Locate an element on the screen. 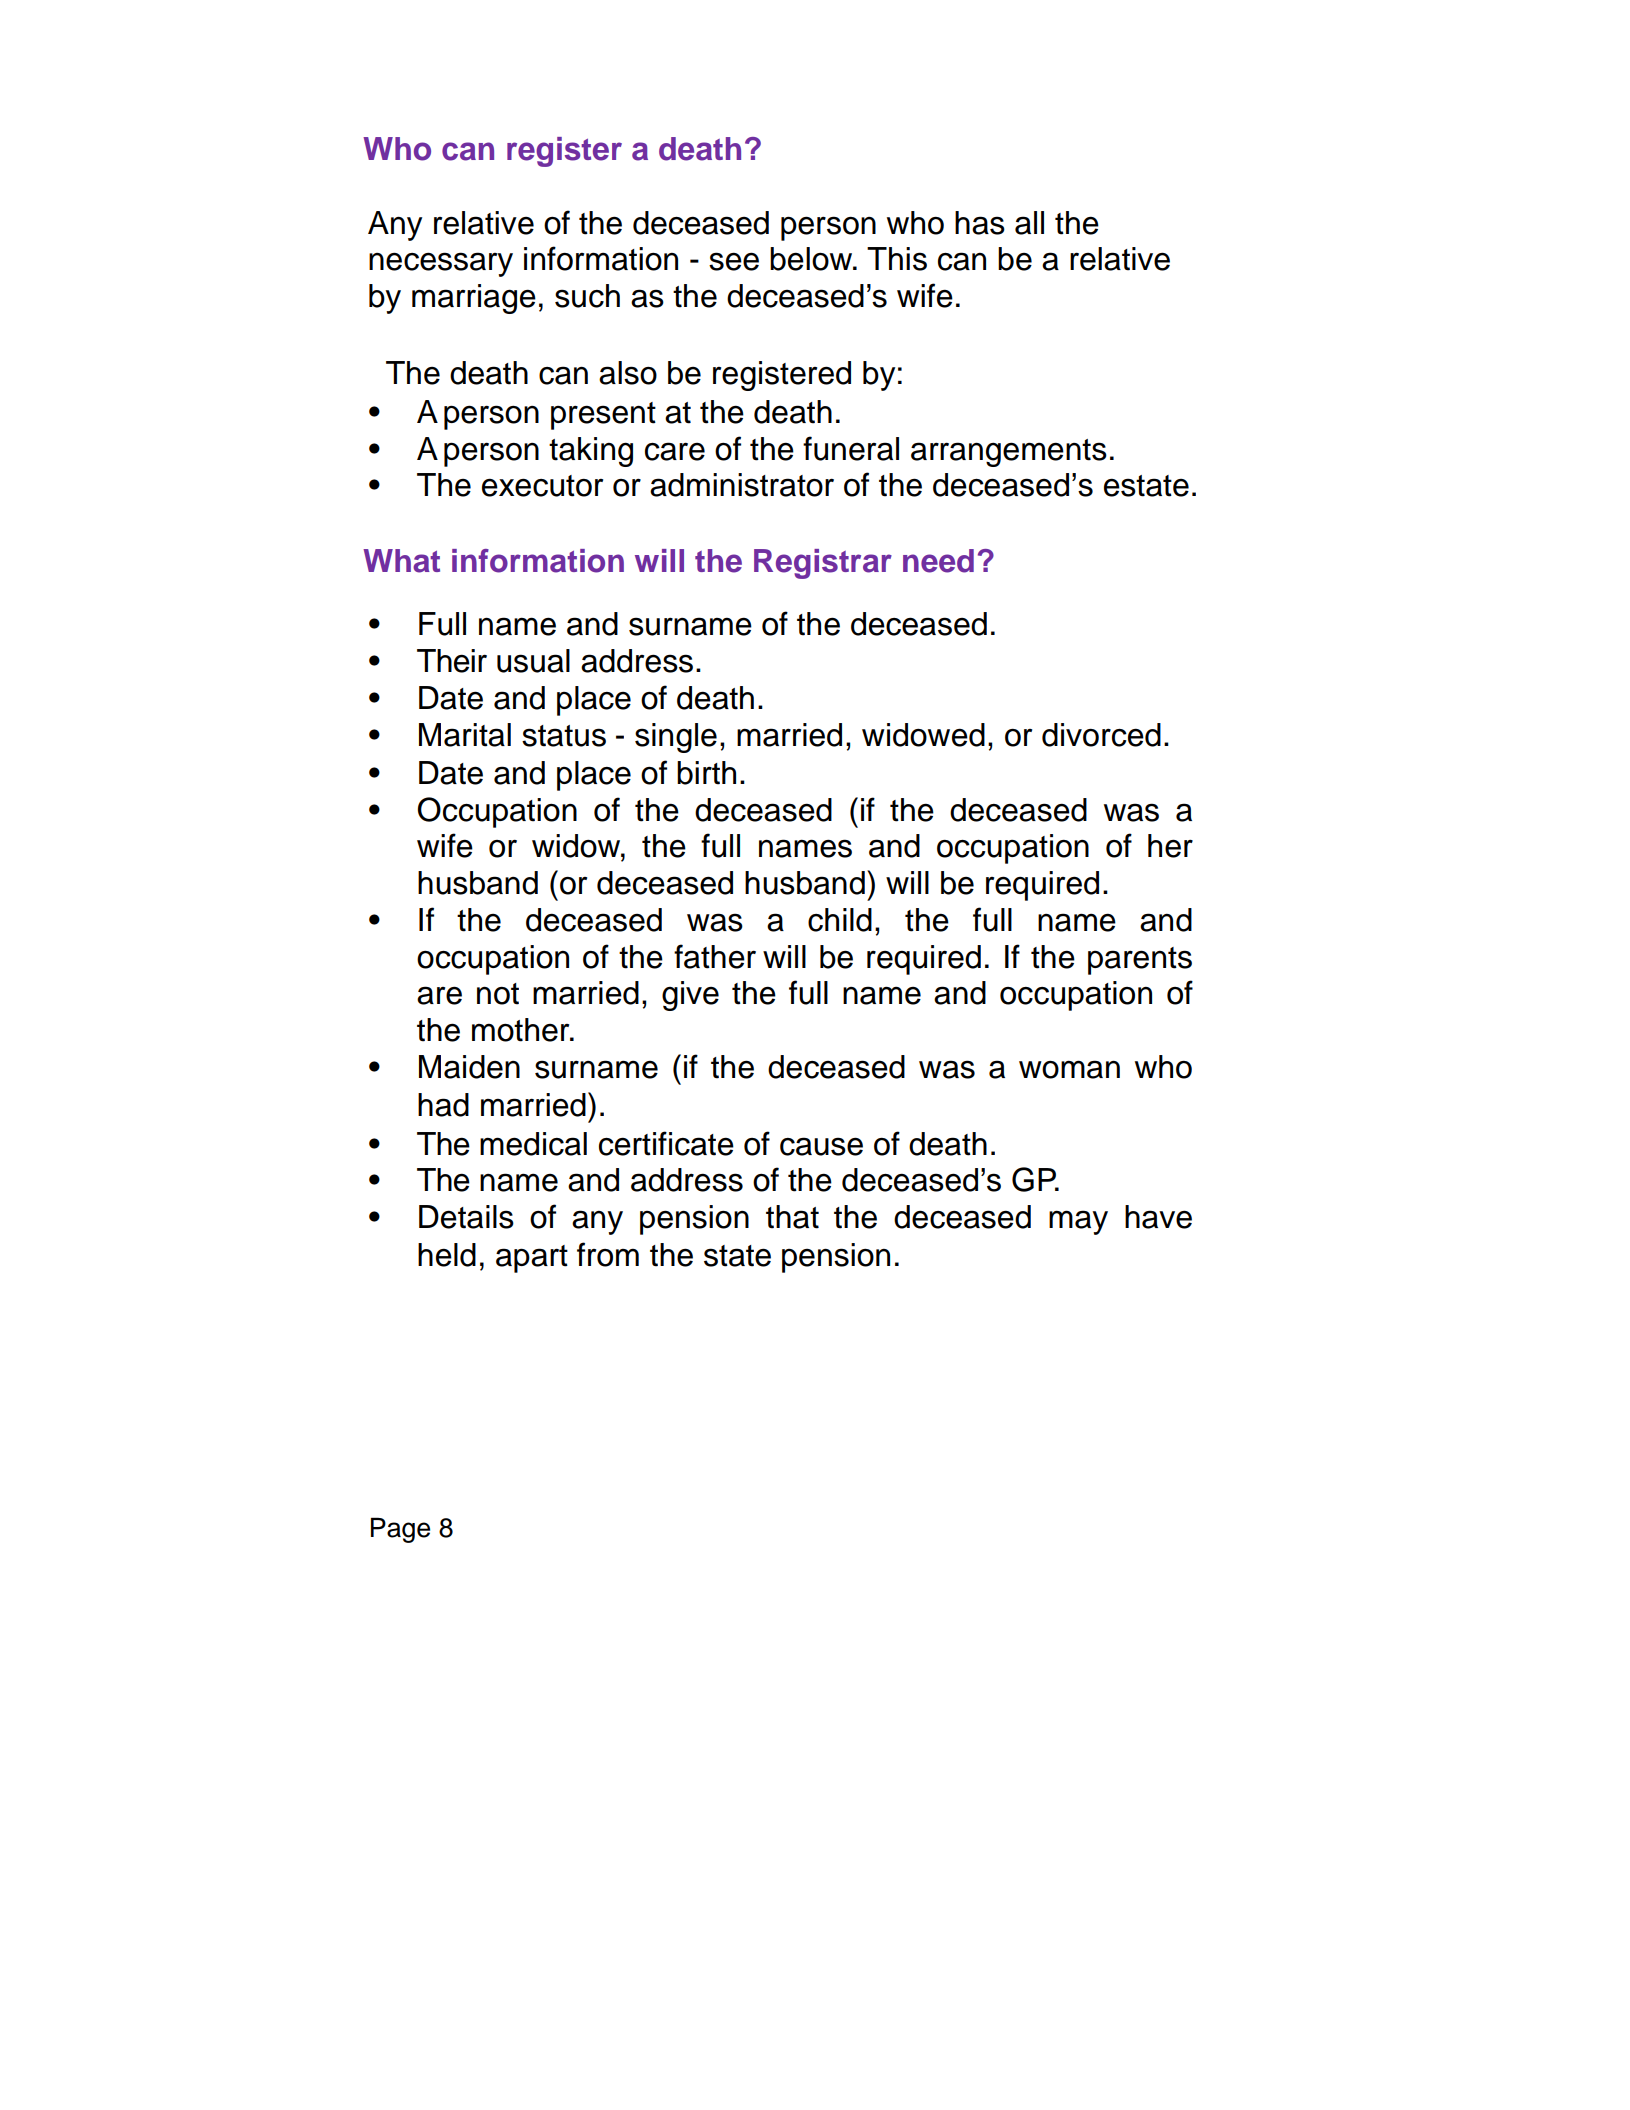  marriage is located at coordinates (474, 299).
